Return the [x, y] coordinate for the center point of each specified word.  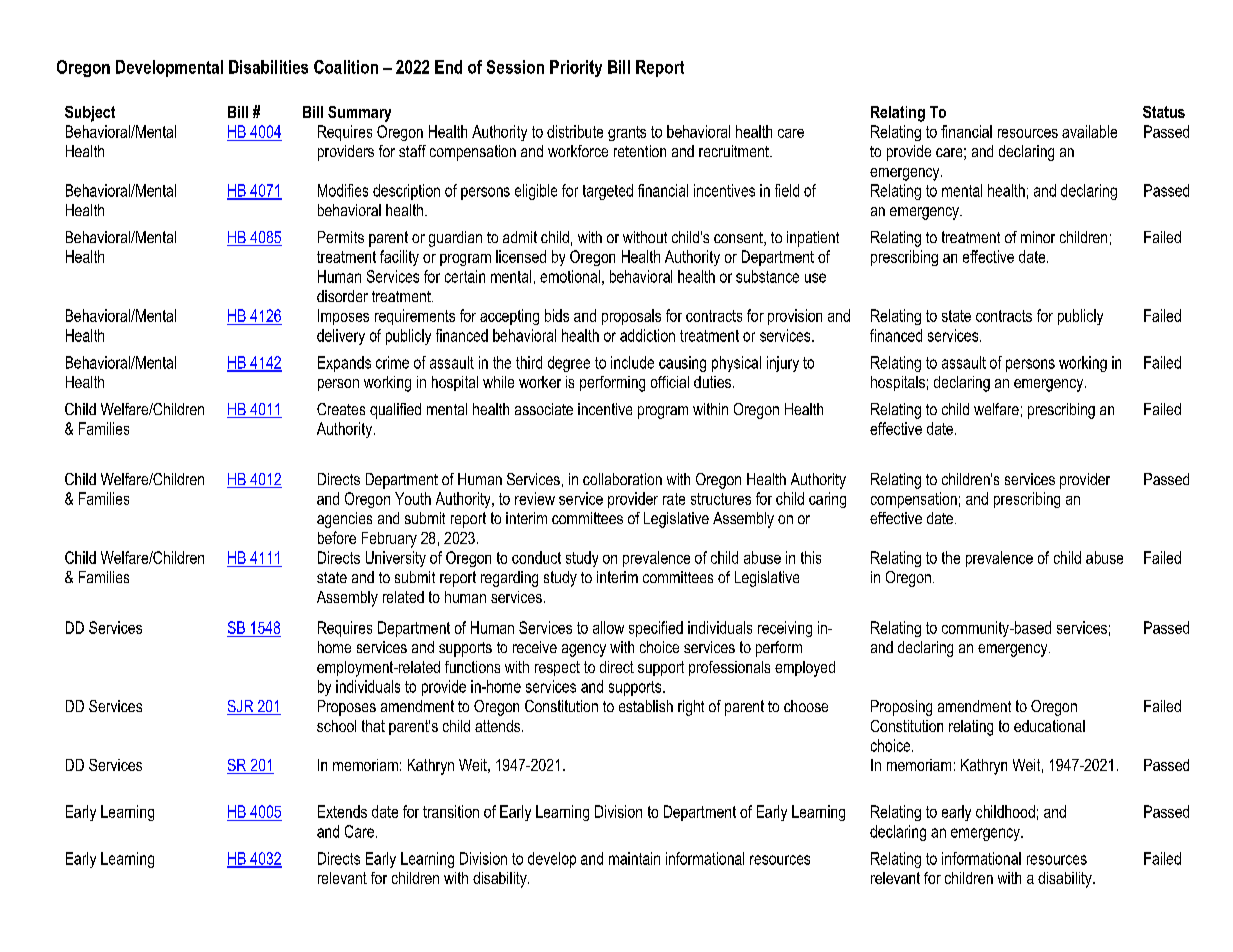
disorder [342, 296]
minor [1038, 237]
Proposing [901, 708]
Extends [342, 811]
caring [827, 500]
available [1089, 131]
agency [584, 650]
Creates [341, 409]
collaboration [622, 479]
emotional [570, 276]
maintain [634, 858]
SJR [241, 707]
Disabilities [268, 67]
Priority [576, 68]
